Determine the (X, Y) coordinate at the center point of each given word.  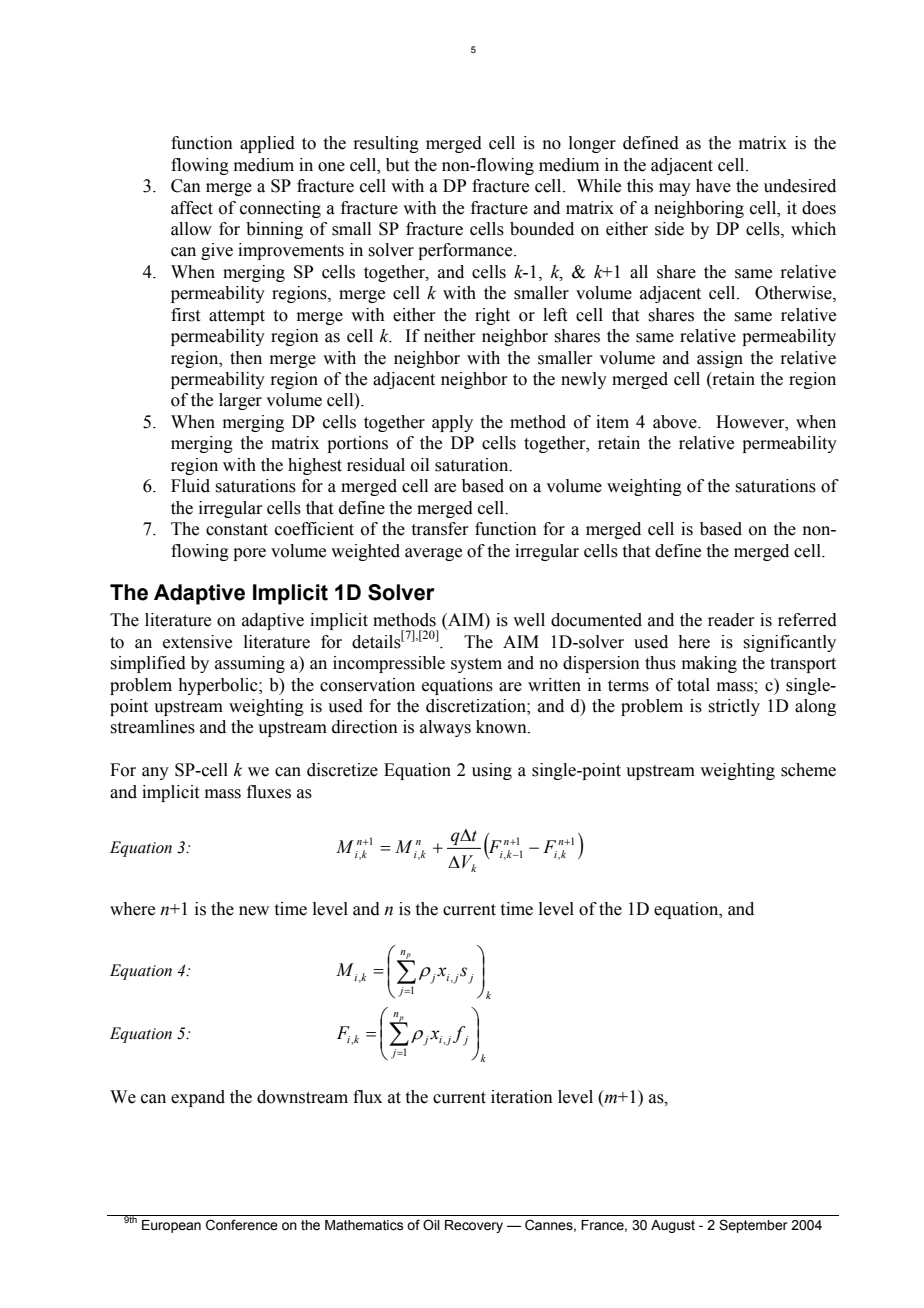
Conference (242, 1225)
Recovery (474, 1226)
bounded (542, 229)
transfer (440, 529)
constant (237, 530)
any (155, 773)
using (492, 771)
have (713, 186)
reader (731, 620)
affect (192, 208)
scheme (808, 770)
